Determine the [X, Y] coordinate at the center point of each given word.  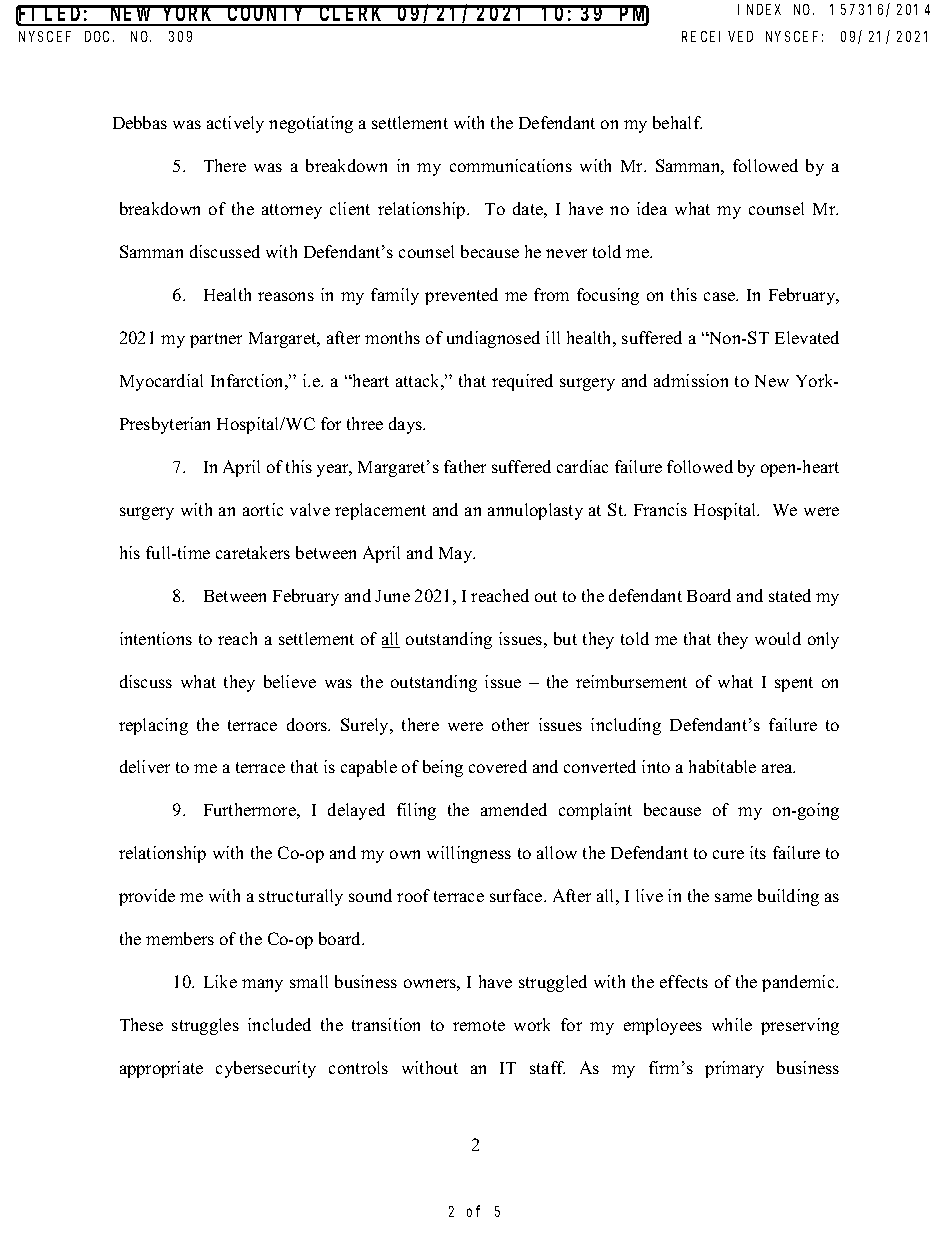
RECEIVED [717, 36]
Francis [660, 509]
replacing [153, 726]
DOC [99, 36]
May [457, 555]
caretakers [253, 552]
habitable [722, 766]
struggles [205, 1026]
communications [511, 165]
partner [216, 340]
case [721, 296]
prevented [461, 296]
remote [479, 1025]
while [732, 1024]
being [443, 768]
